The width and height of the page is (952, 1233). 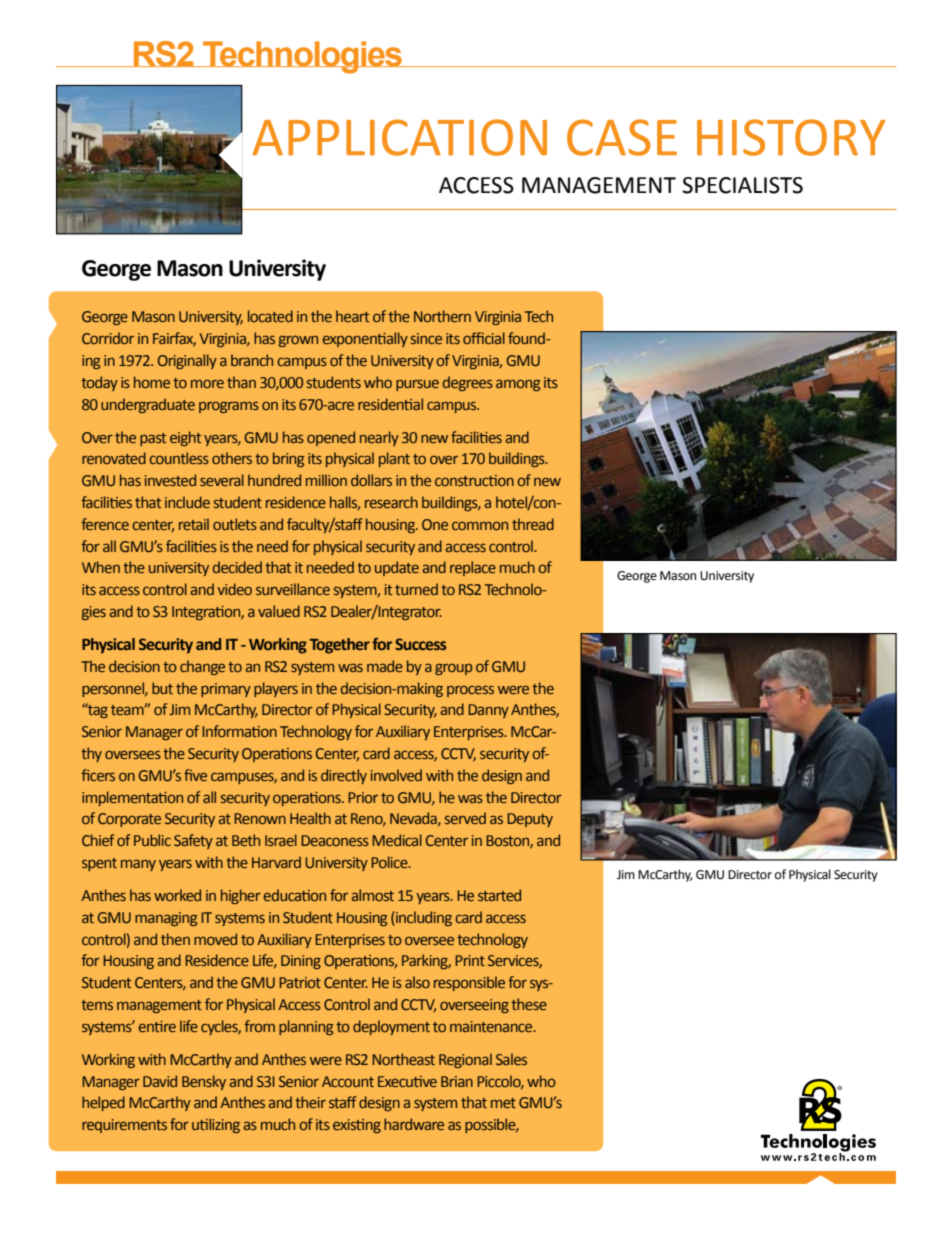 What do you see at coordinates (202, 667) in the page?
I see `change` at bounding box center [202, 667].
